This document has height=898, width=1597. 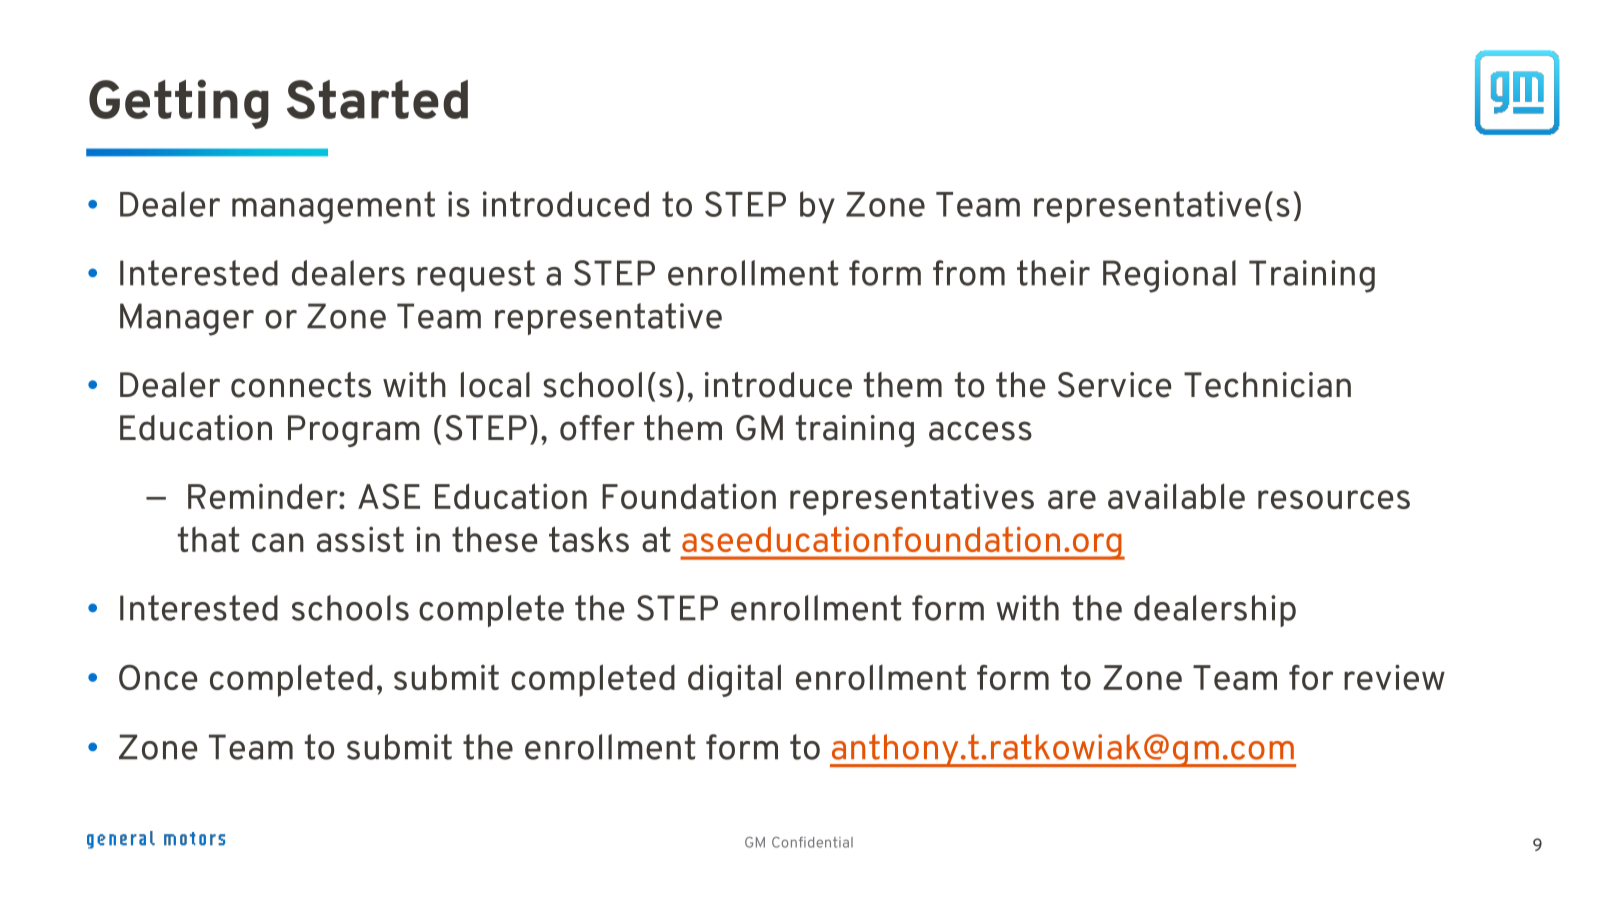 What do you see at coordinates (1176, 496) in the document?
I see `available` at bounding box center [1176, 496].
